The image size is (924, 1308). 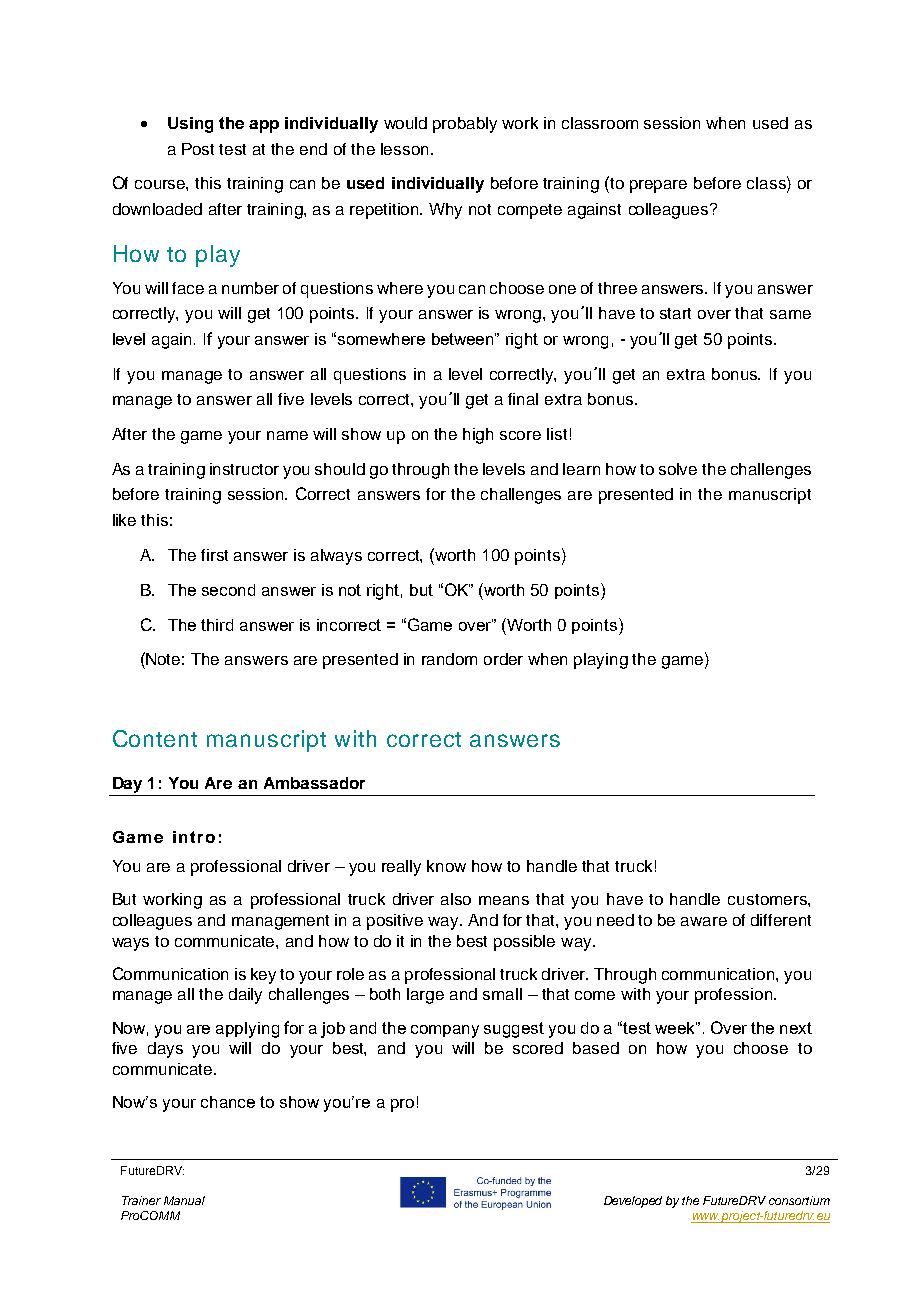 I want to click on intro, so click(x=194, y=837).
